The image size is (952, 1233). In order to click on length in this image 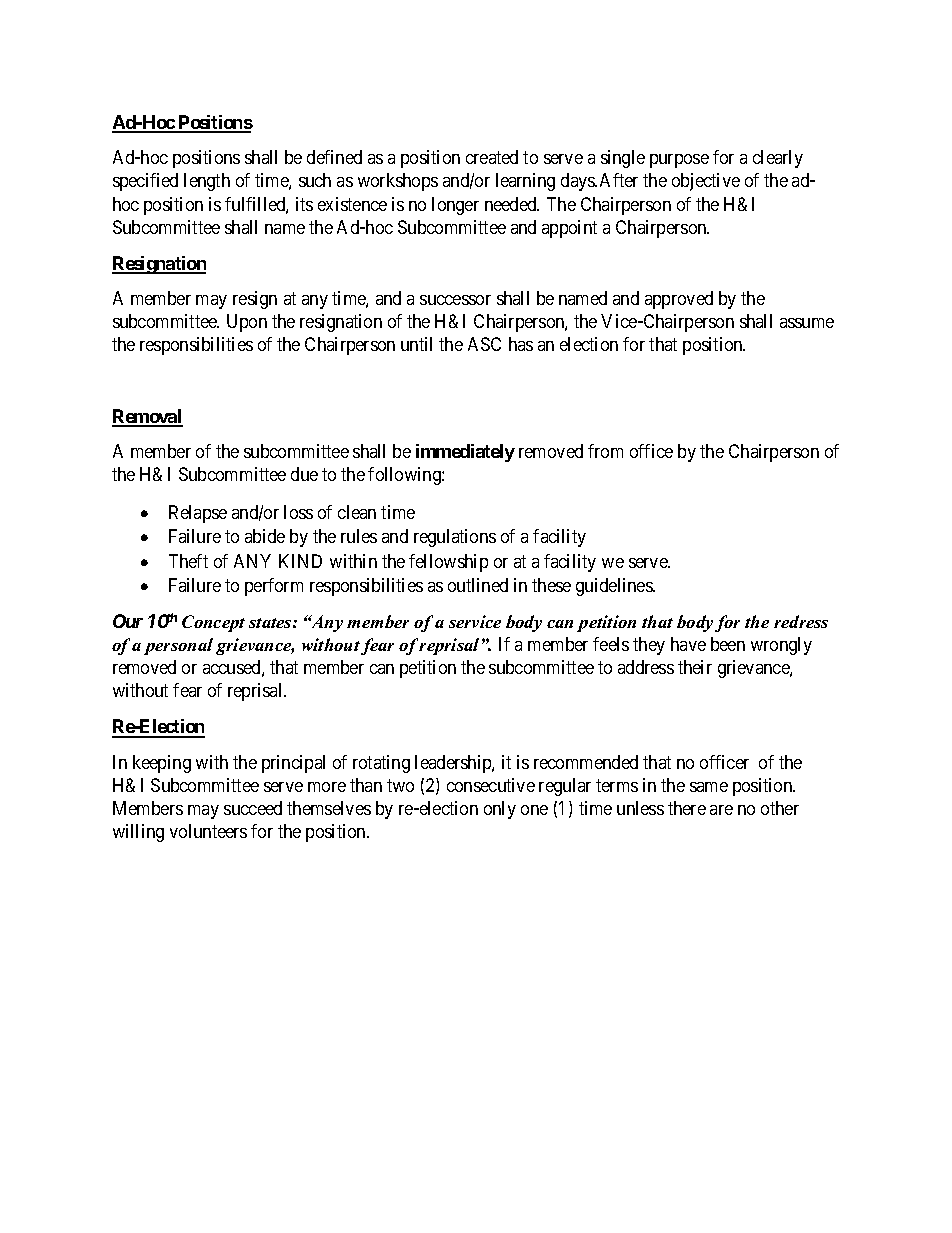, I will do `click(207, 182)`.
